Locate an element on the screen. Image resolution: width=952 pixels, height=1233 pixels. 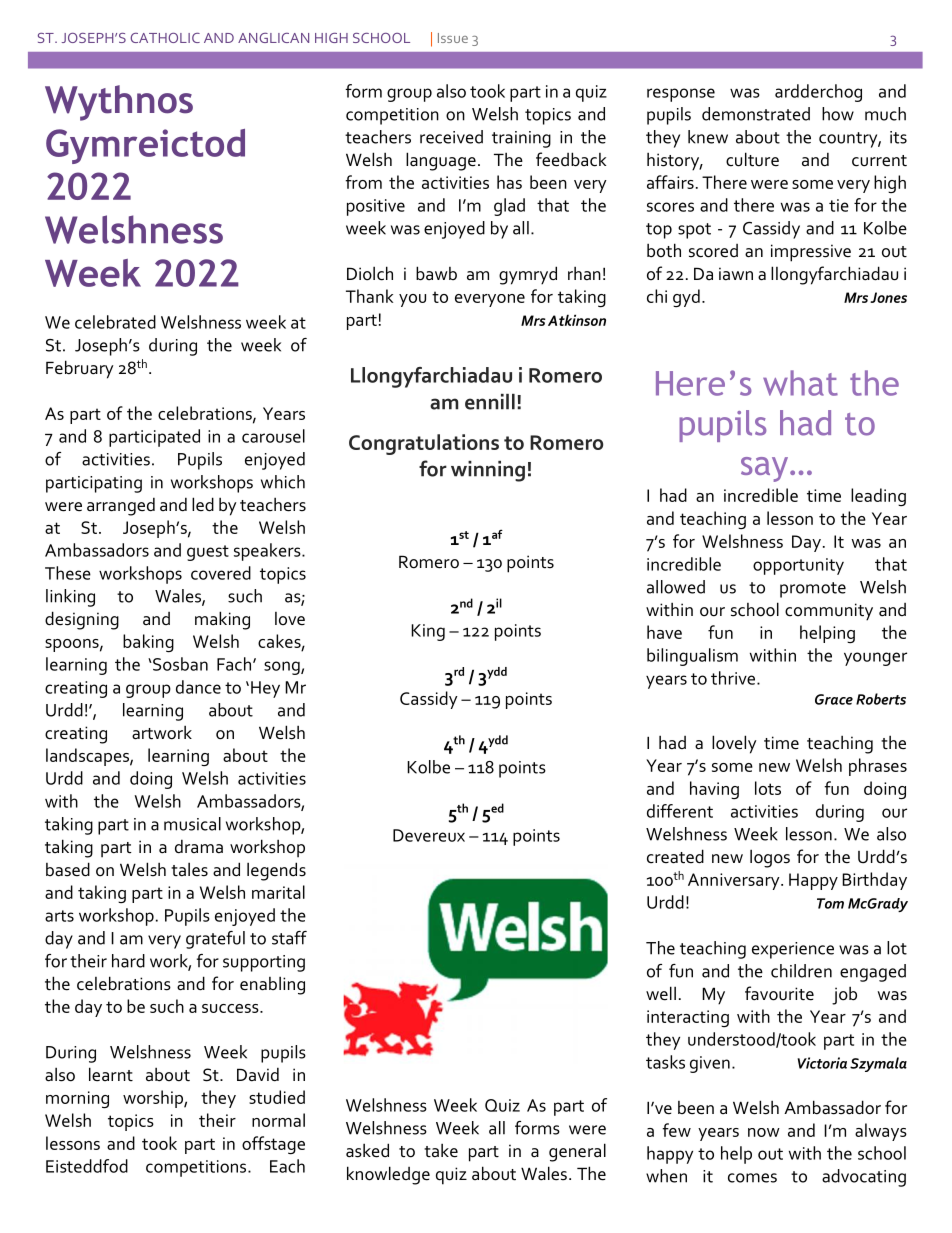
take is located at coordinates (441, 1150).
